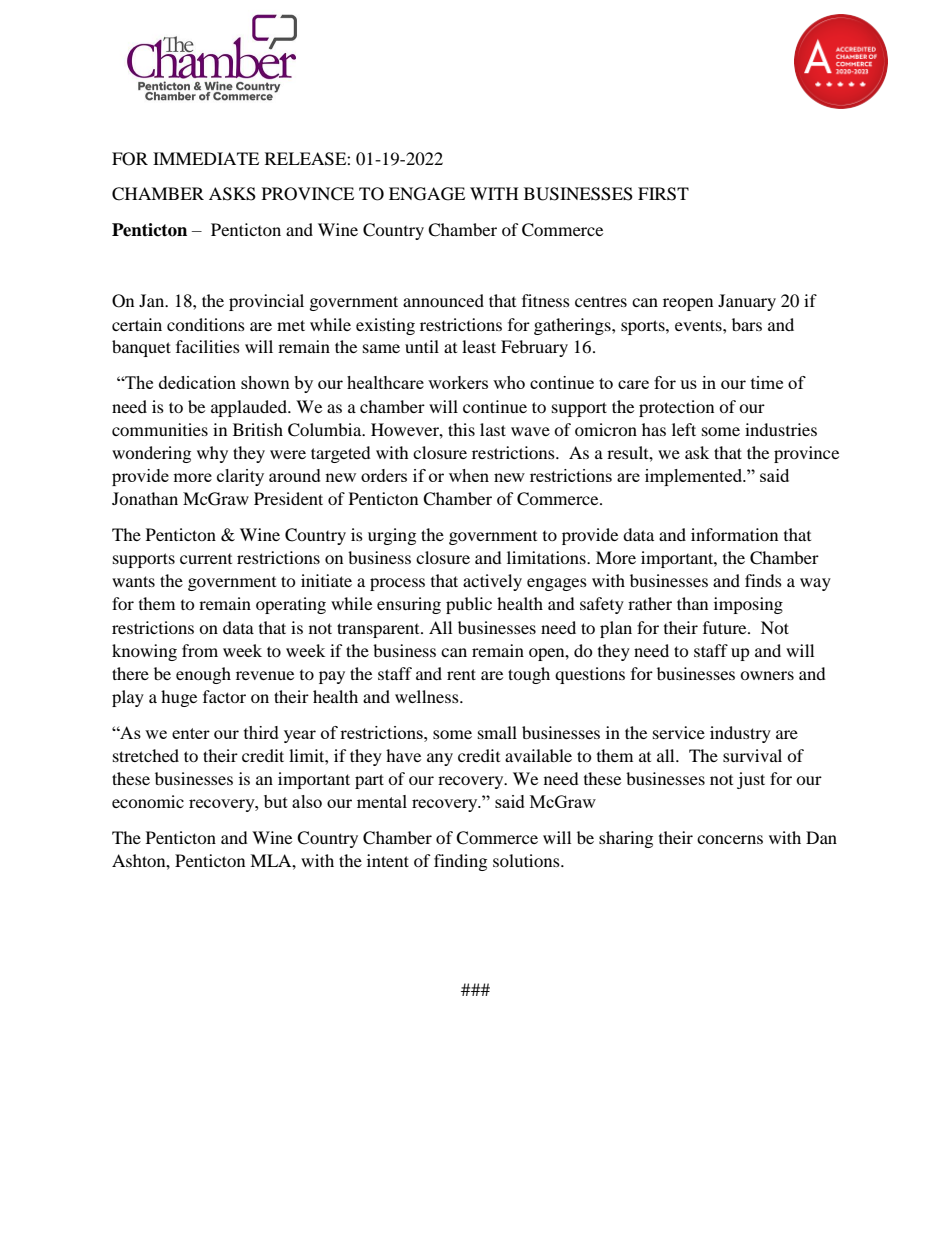 The width and height of the page is (952, 1233). Describe the element at coordinates (148, 801) in the page. I see `economic` at that location.
